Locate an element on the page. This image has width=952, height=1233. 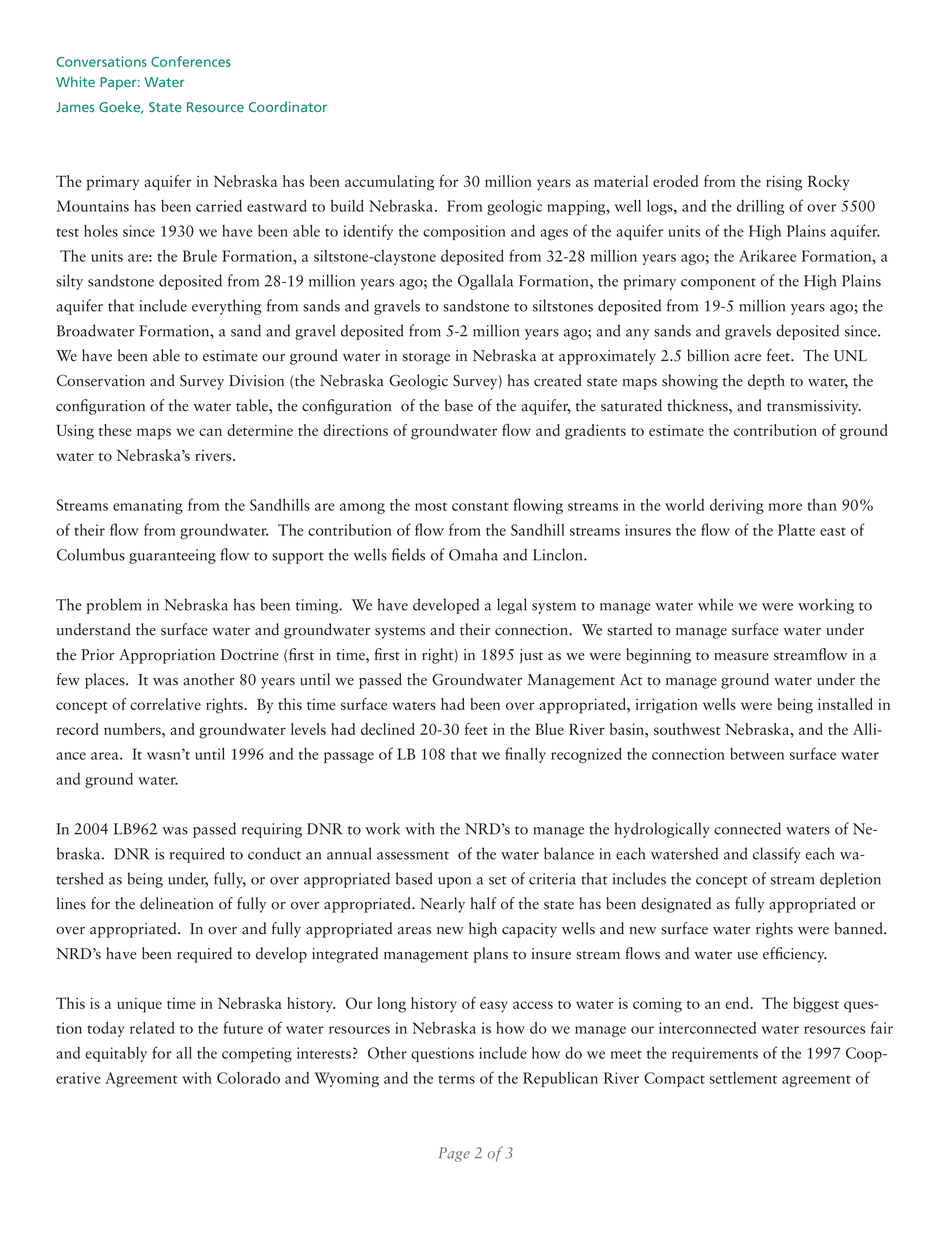
everything is located at coordinates (226, 307).
